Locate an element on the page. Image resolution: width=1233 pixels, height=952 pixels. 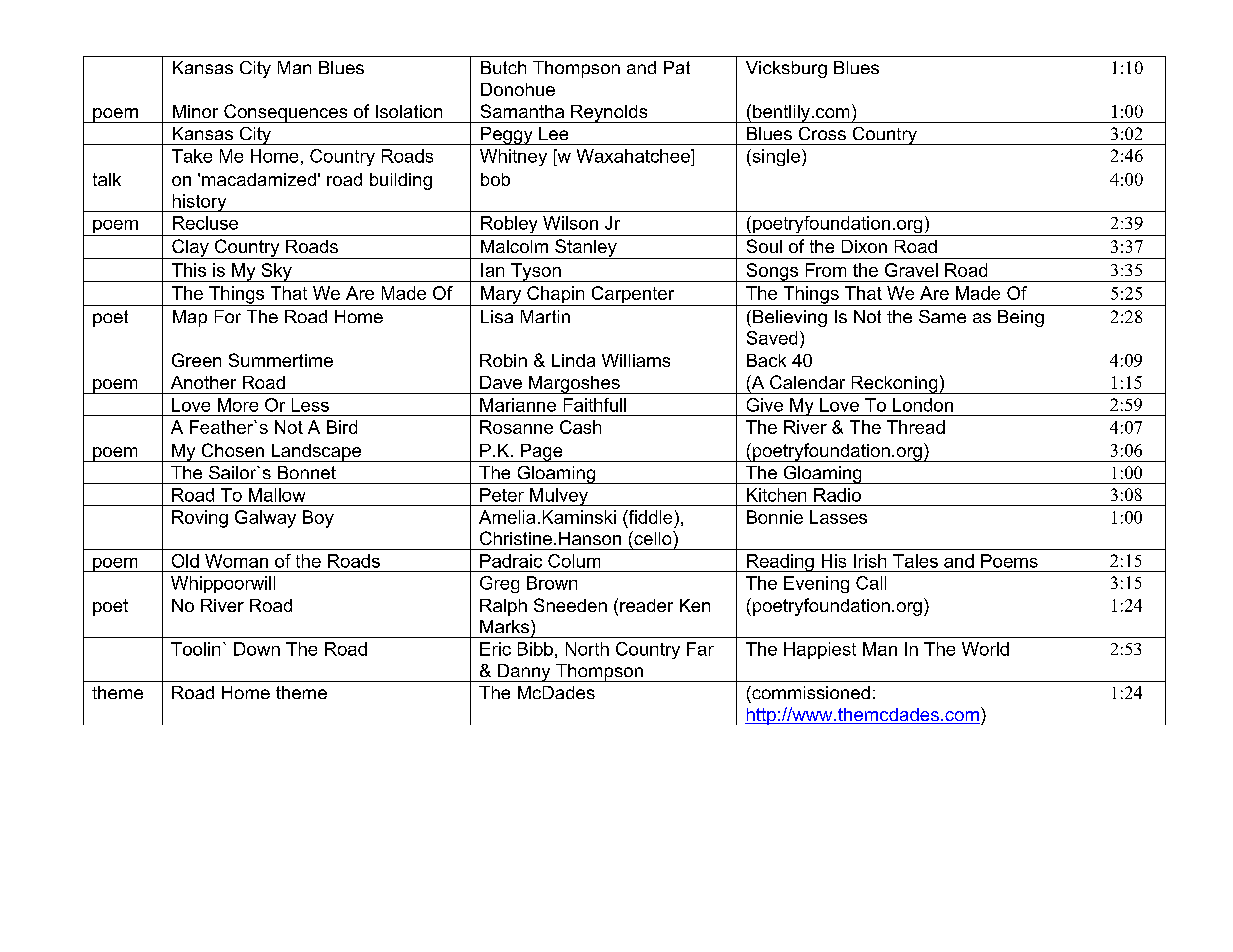
Peter is located at coordinates (502, 495).
